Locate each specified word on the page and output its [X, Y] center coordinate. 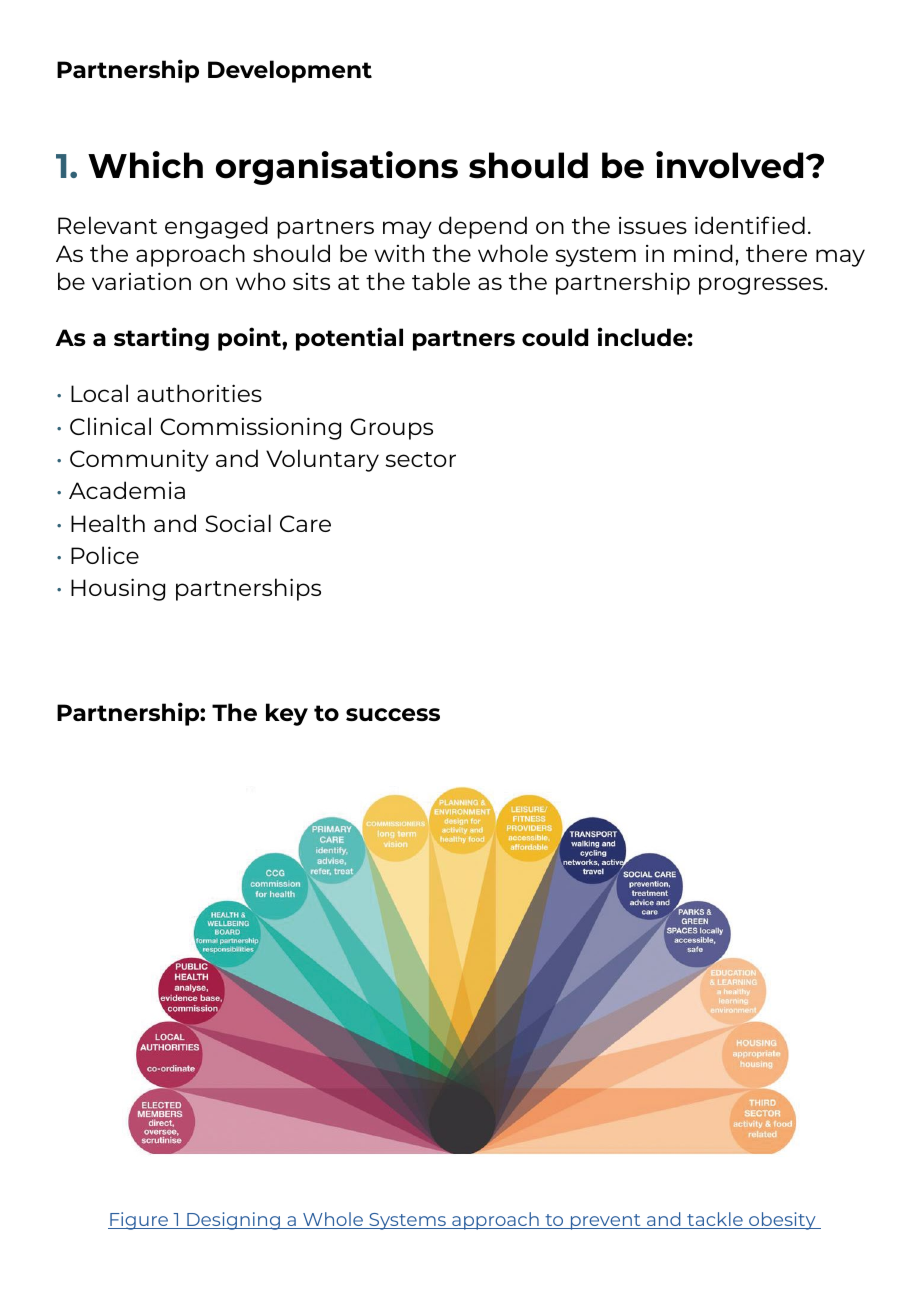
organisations [337, 168]
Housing [118, 589]
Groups [391, 429]
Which [145, 165]
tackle [715, 1220]
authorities [199, 393]
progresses [761, 286]
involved [729, 165]
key [287, 714]
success [393, 714]
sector [420, 459]
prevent [605, 1222]
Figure [139, 1221]
